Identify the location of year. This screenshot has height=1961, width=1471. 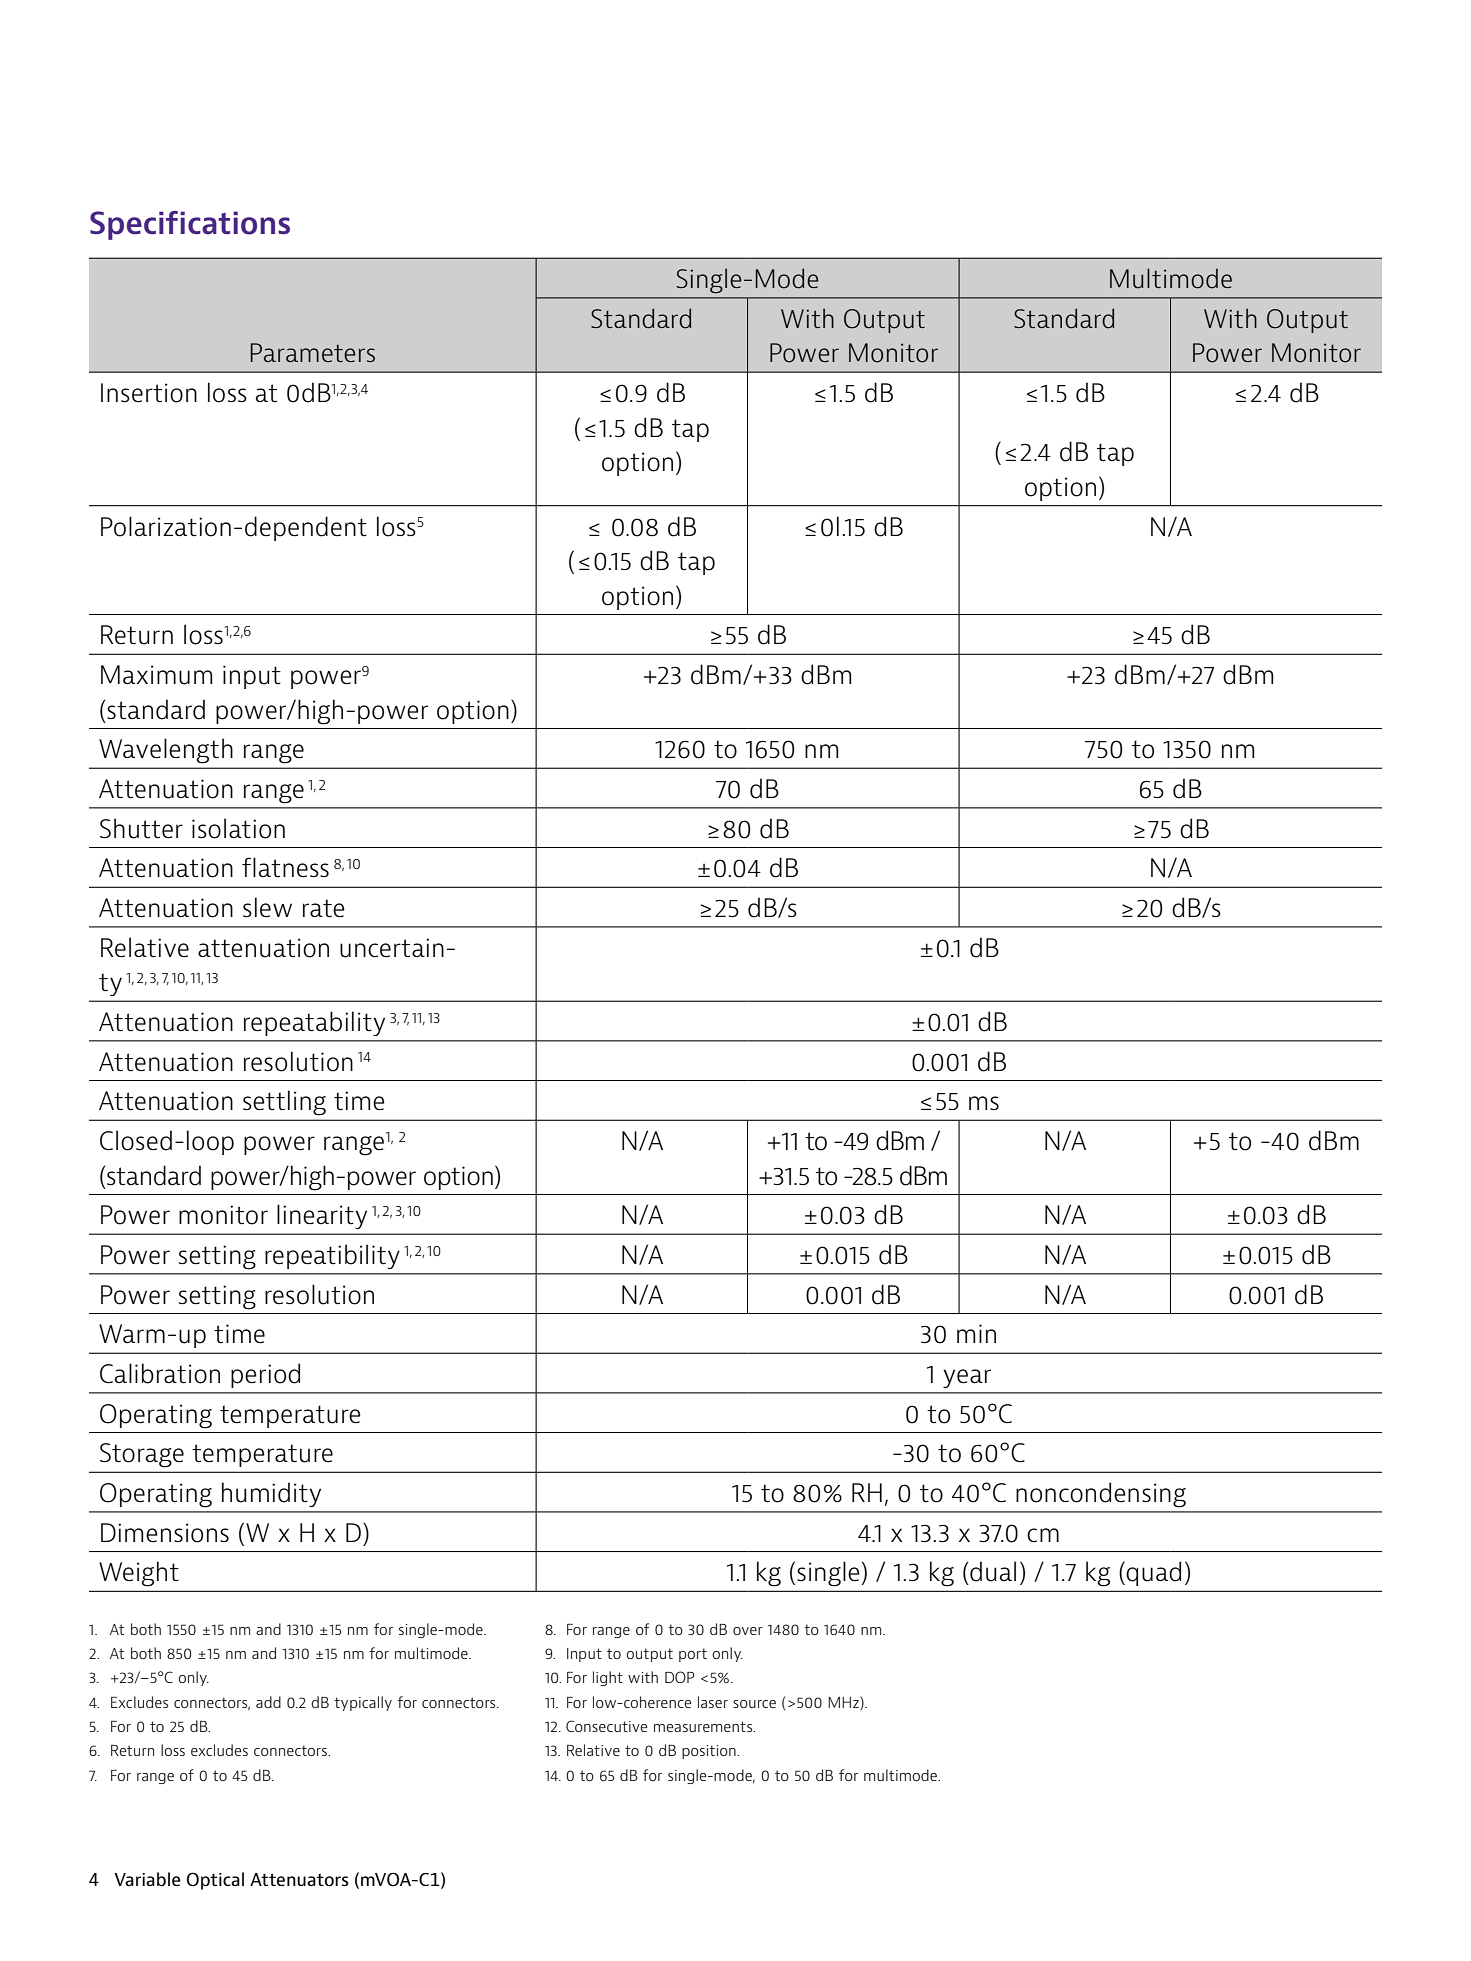
(967, 1378).
